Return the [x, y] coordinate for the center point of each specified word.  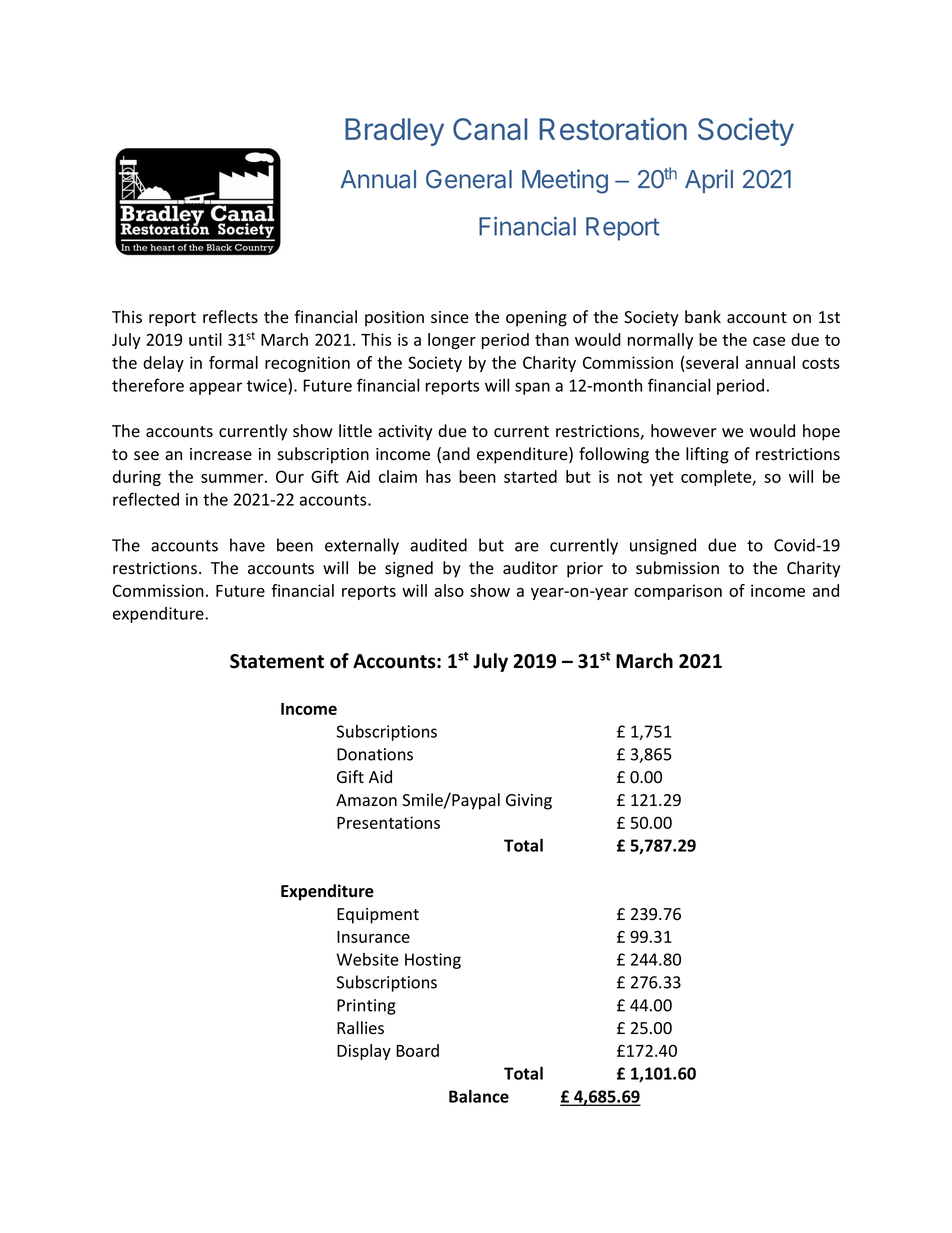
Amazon [366, 800]
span [532, 388]
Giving [529, 802]
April [709, 181]
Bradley [394, 132]
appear [215, 388]
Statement [277, 661]
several [712, 362]
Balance [479, 1096]
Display [364, 1052]
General [469, 179]
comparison [678, 592]
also [449, 590]
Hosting [433, 961]
